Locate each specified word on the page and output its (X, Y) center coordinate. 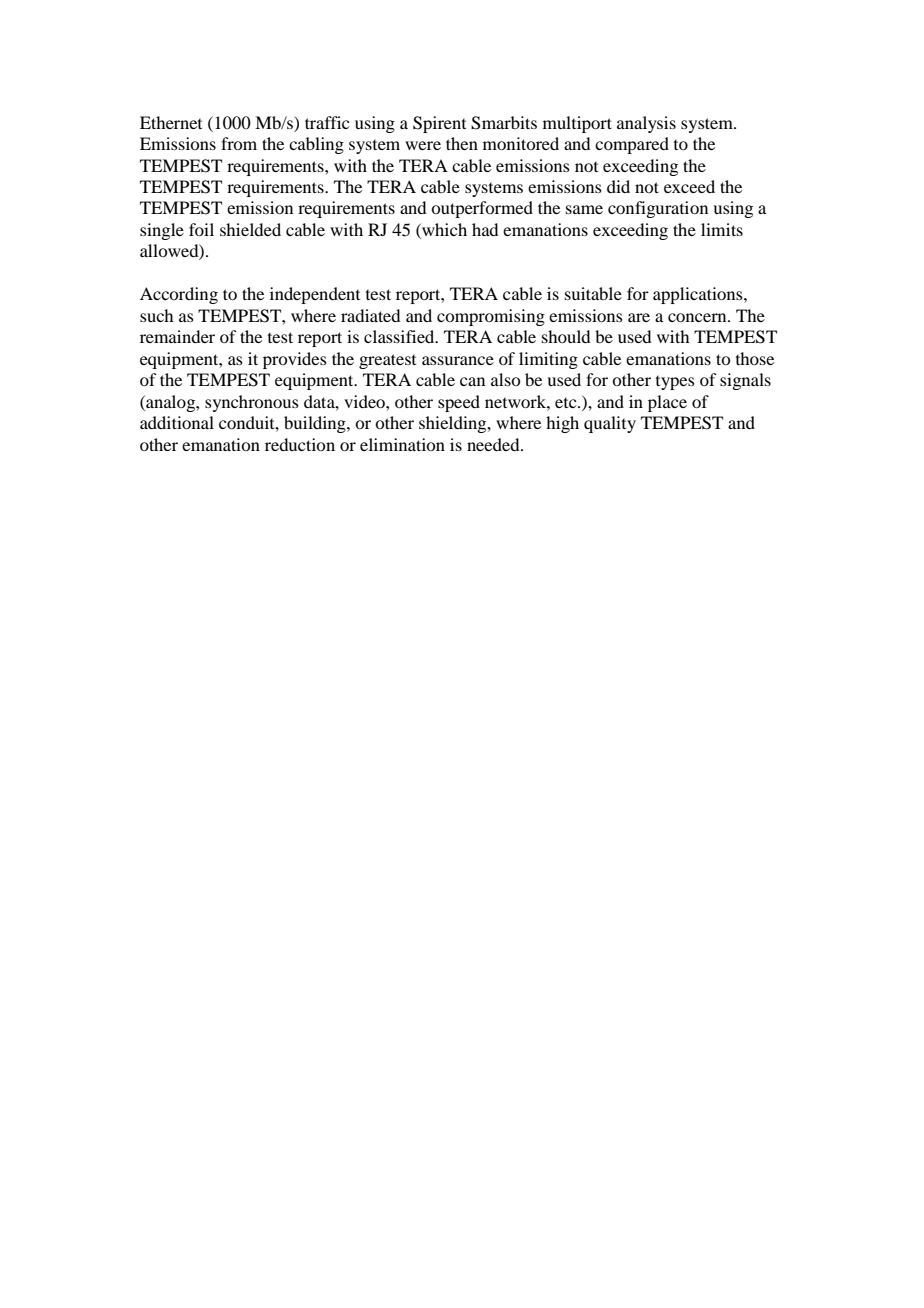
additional (177, 422)
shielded (250, 229)
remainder (177, 336)
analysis (646, 124)
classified (400, 336)
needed (494, 444)
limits (722, 229)
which (443, 231)
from (239, 143)
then (462, 143)
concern (698, 317)
